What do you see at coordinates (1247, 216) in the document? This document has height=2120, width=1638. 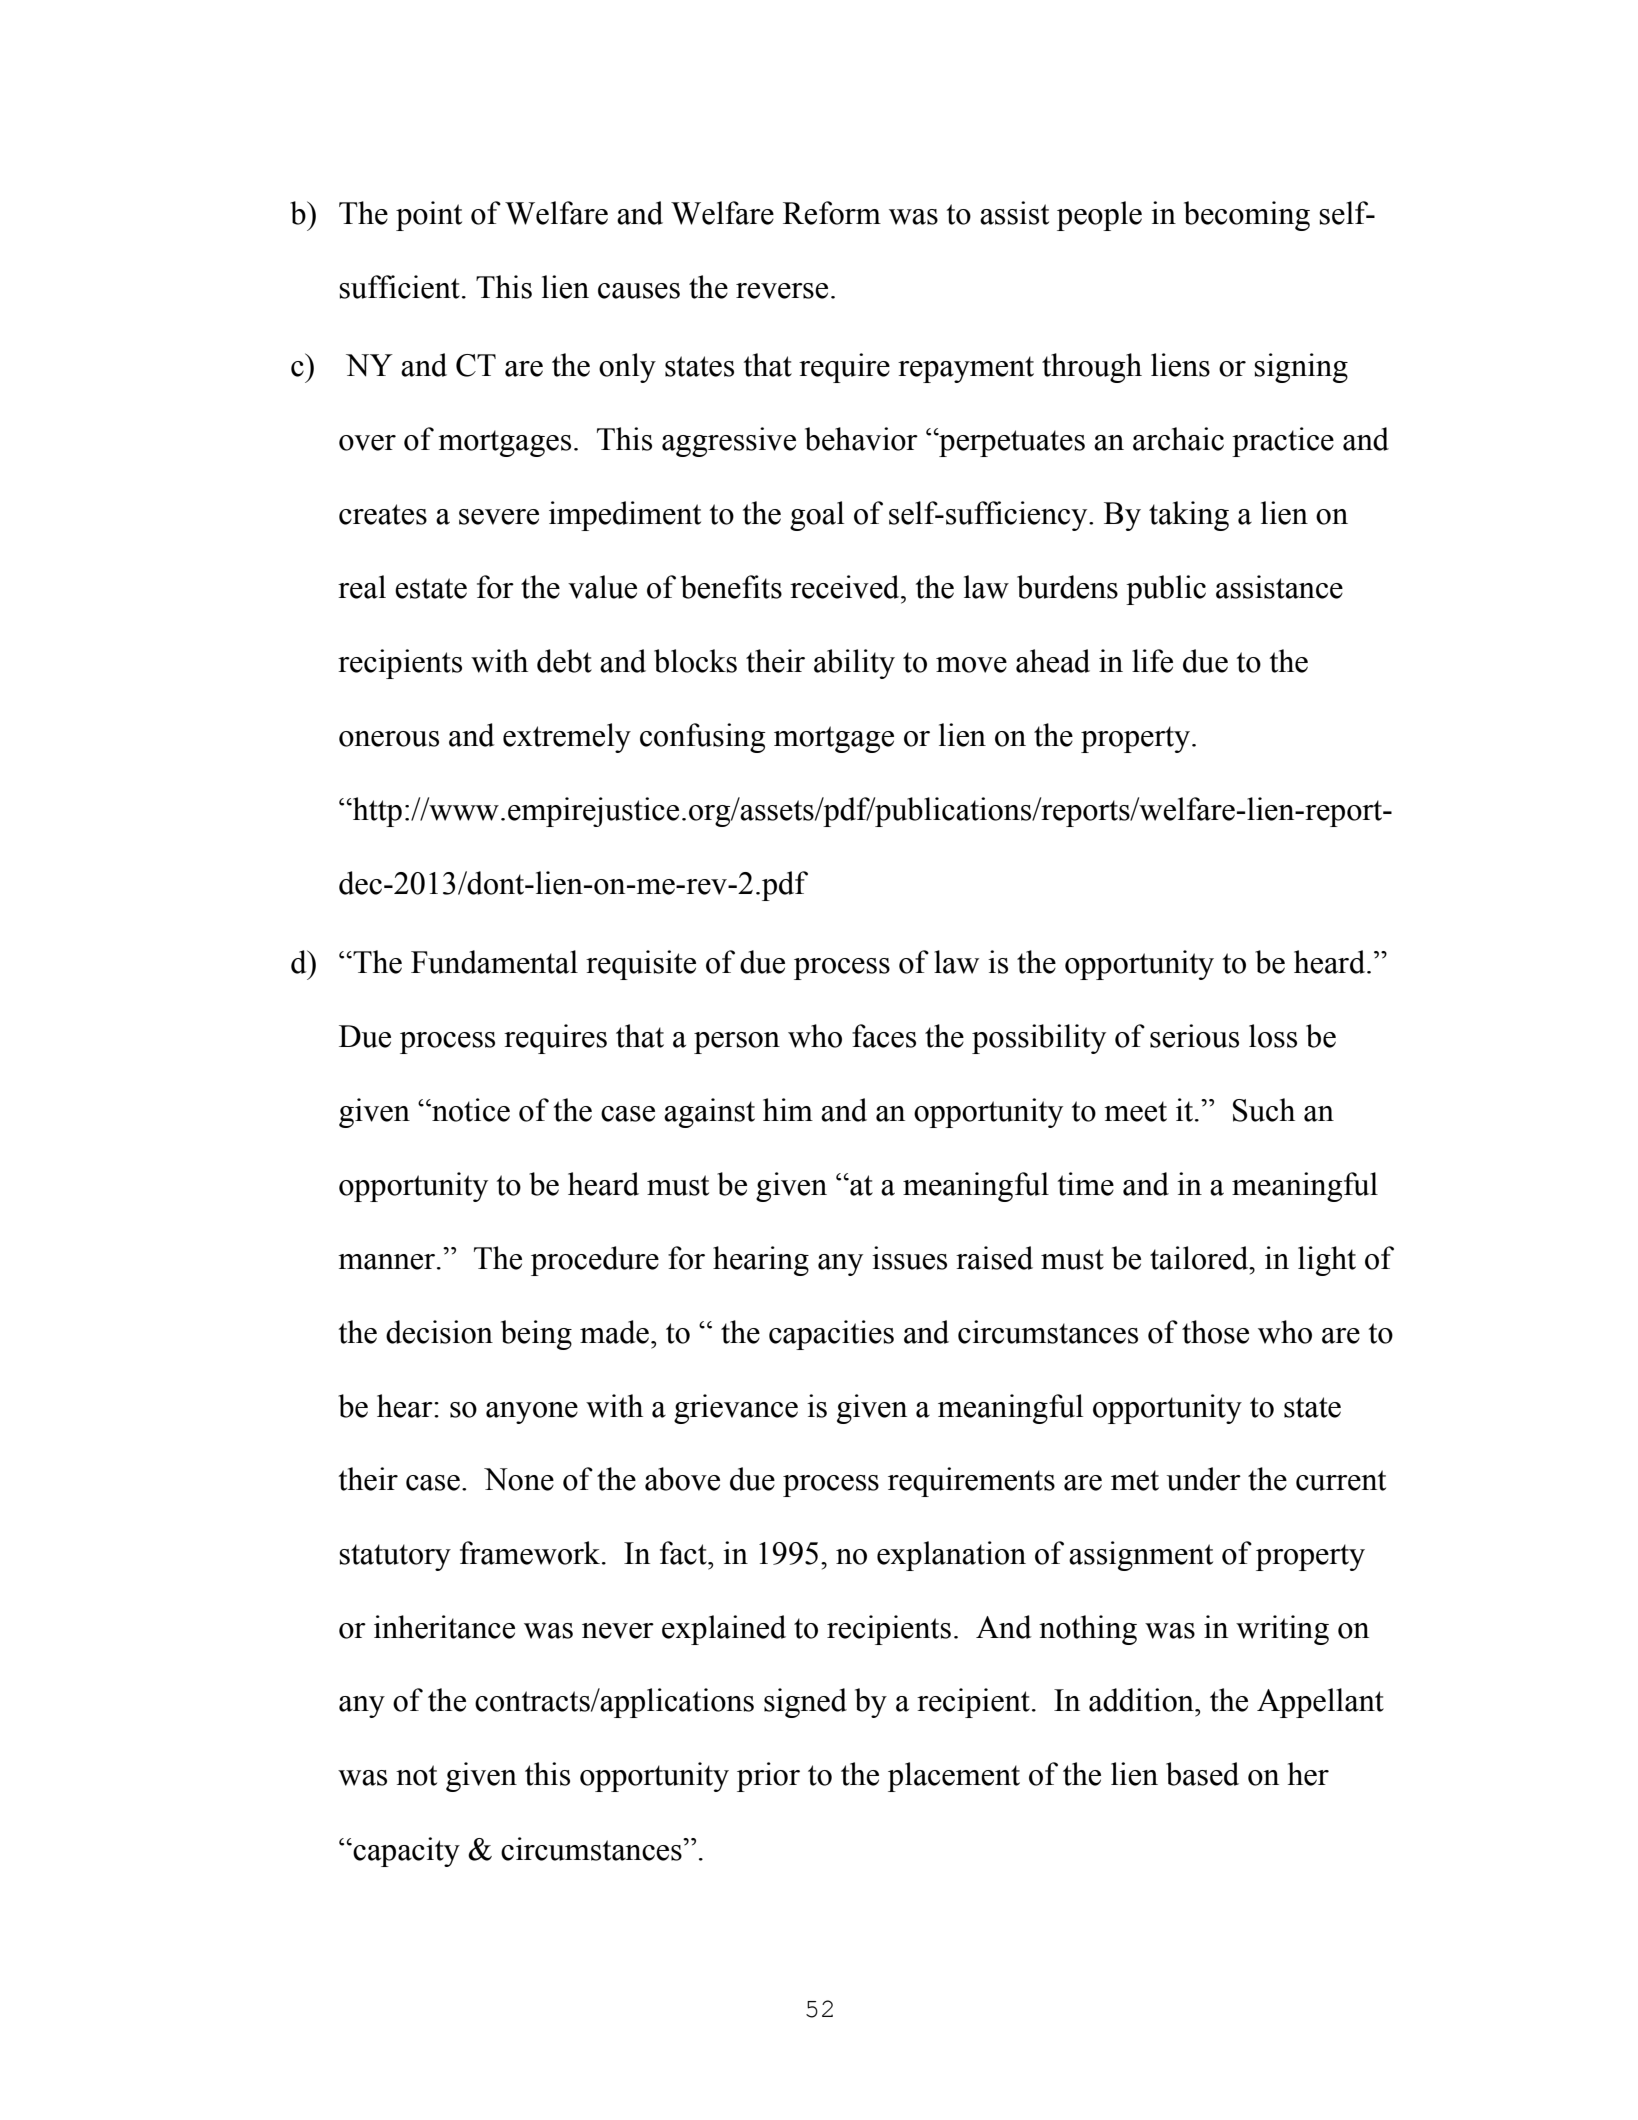 I see `becoming` at bounding box center [1247, 216].
